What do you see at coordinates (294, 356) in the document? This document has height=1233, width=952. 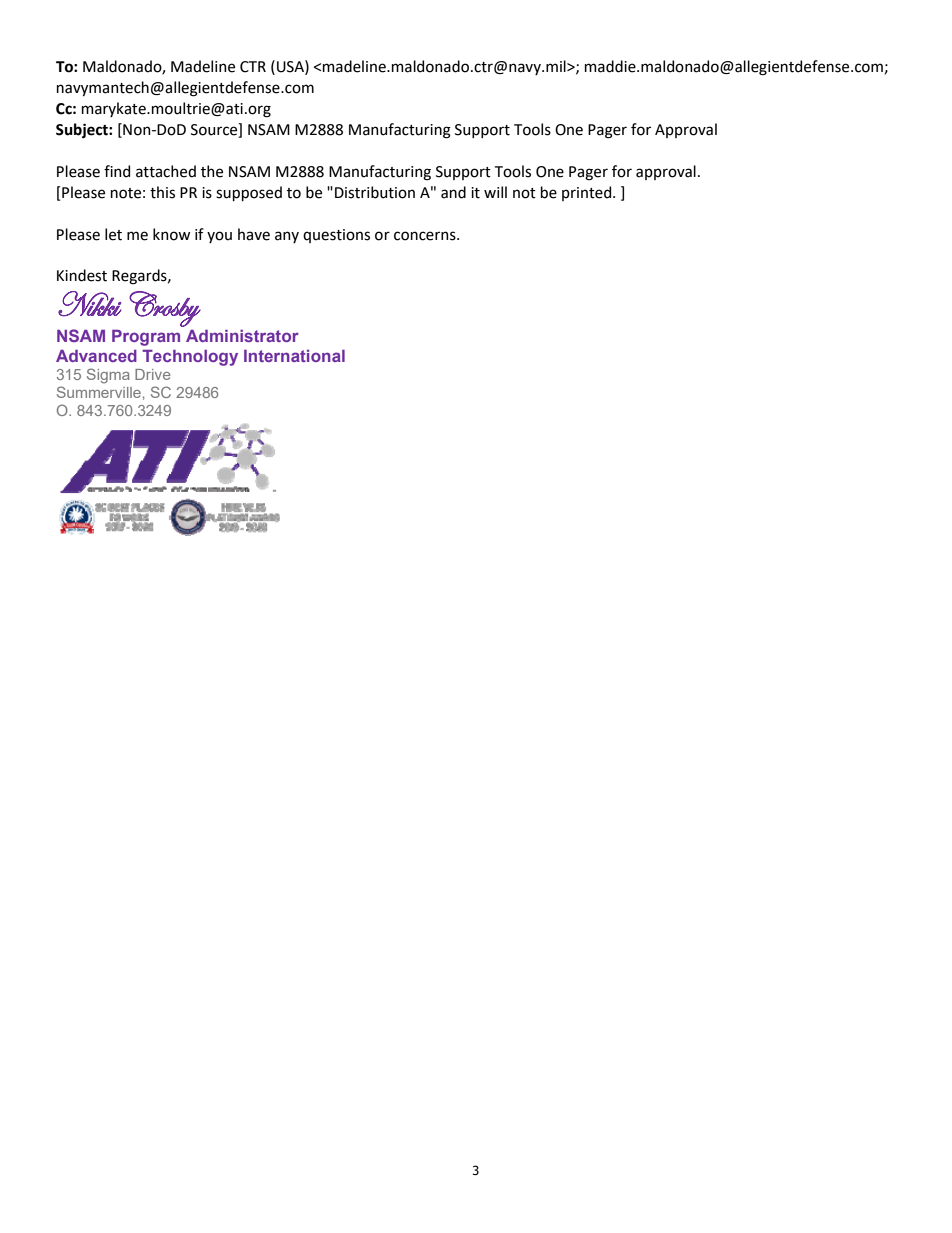 I see `International` at bounding box center [294, 356].
